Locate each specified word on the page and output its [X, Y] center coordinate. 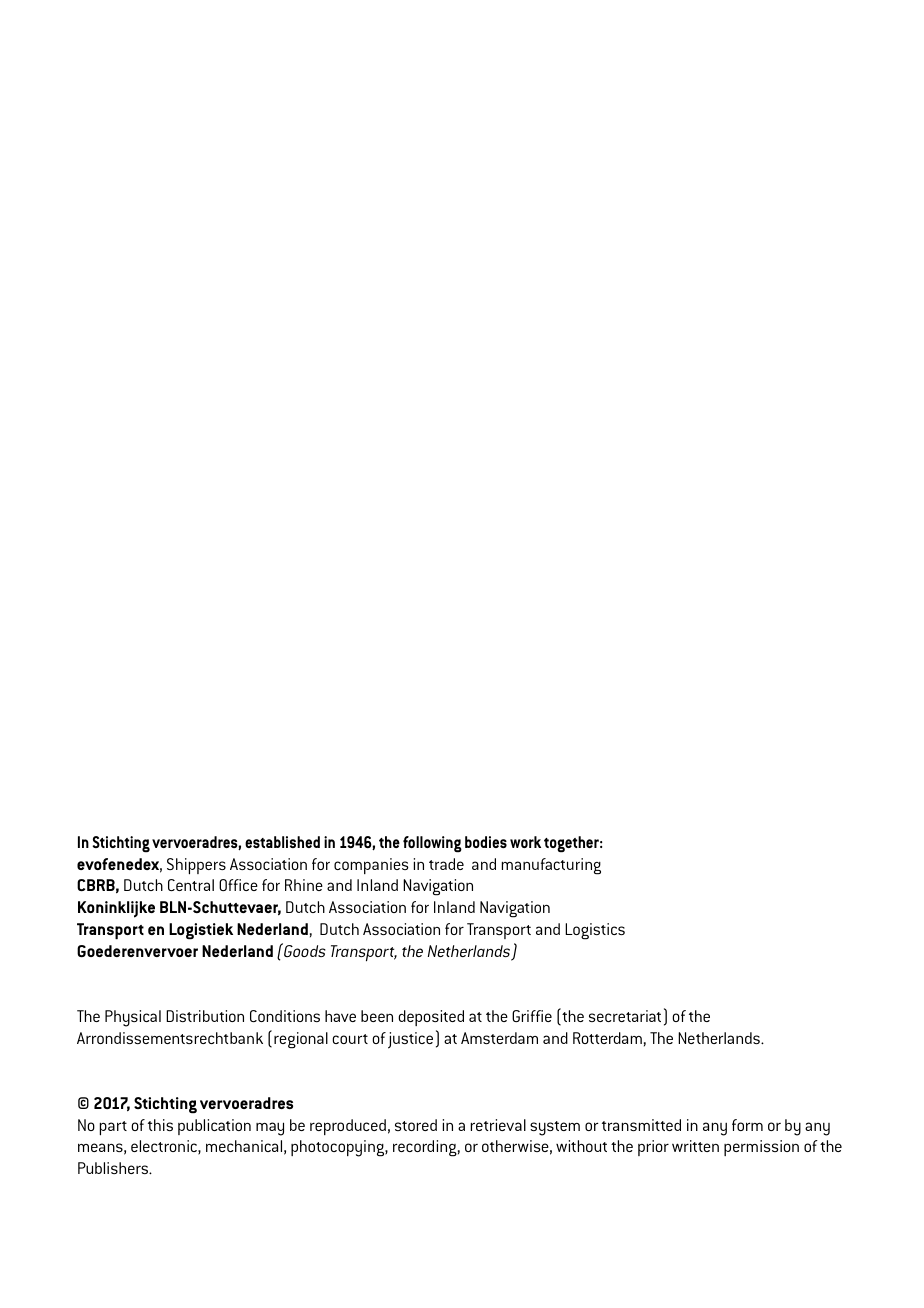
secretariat [625, 1016]
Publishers [114, 1168]
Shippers [196, 866]
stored [416, 1125]
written [695, 1146]
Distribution [205, 1016]
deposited [431, 1018]
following [432, 844]
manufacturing [551, 866]
